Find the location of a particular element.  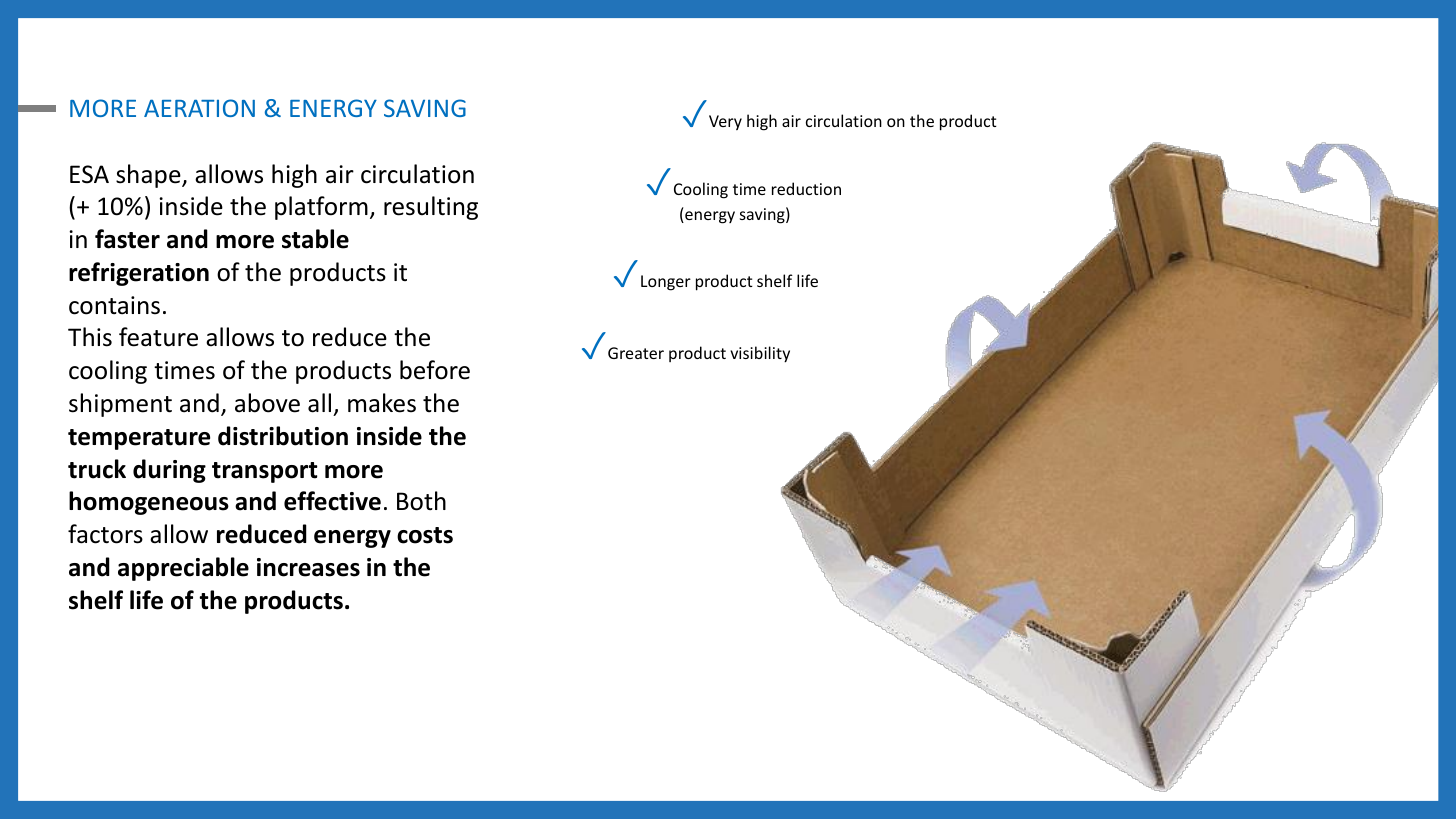

appreciable is located at coordinates (183, 569).
